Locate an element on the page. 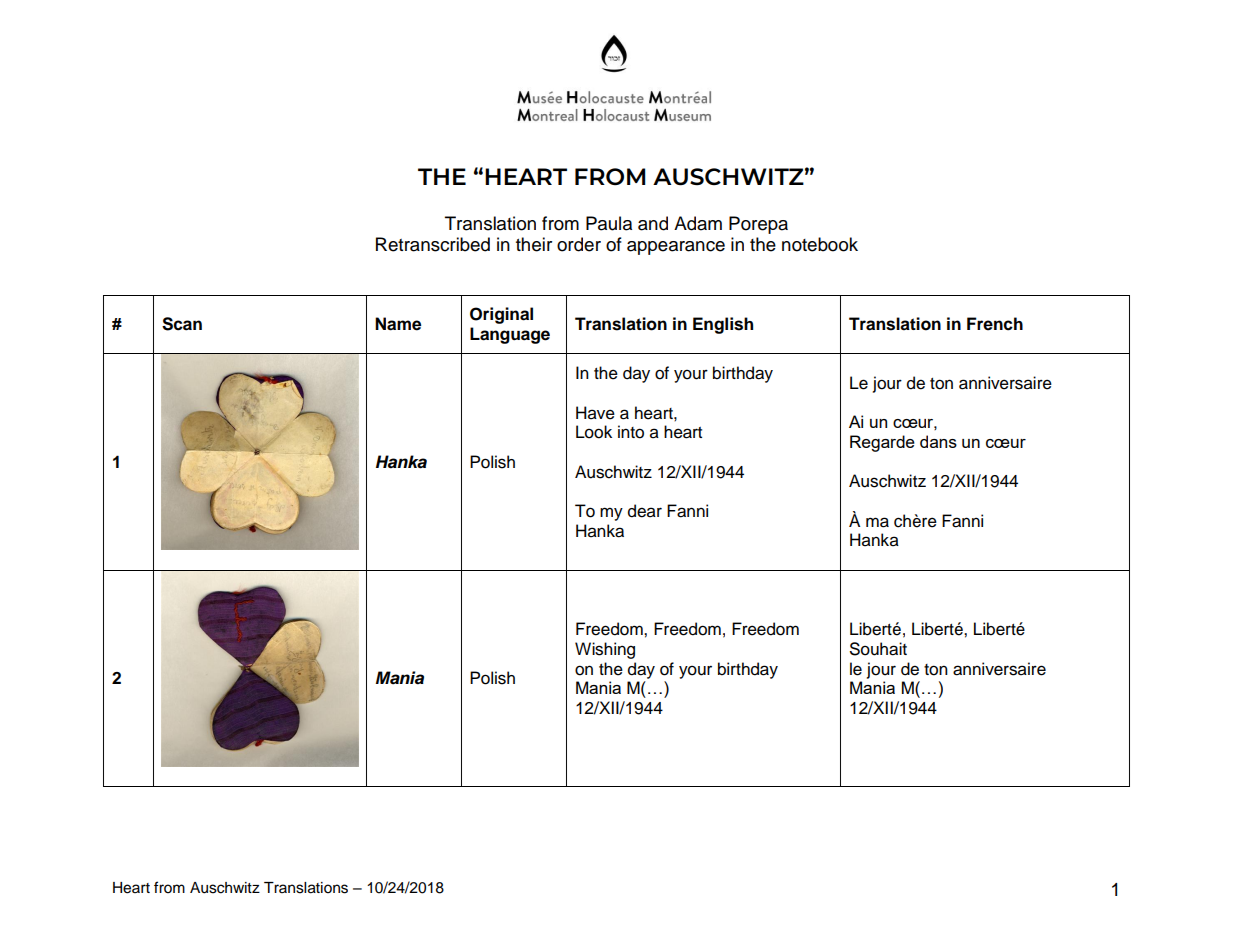  Wishing is located at coordinates (605, 650).
